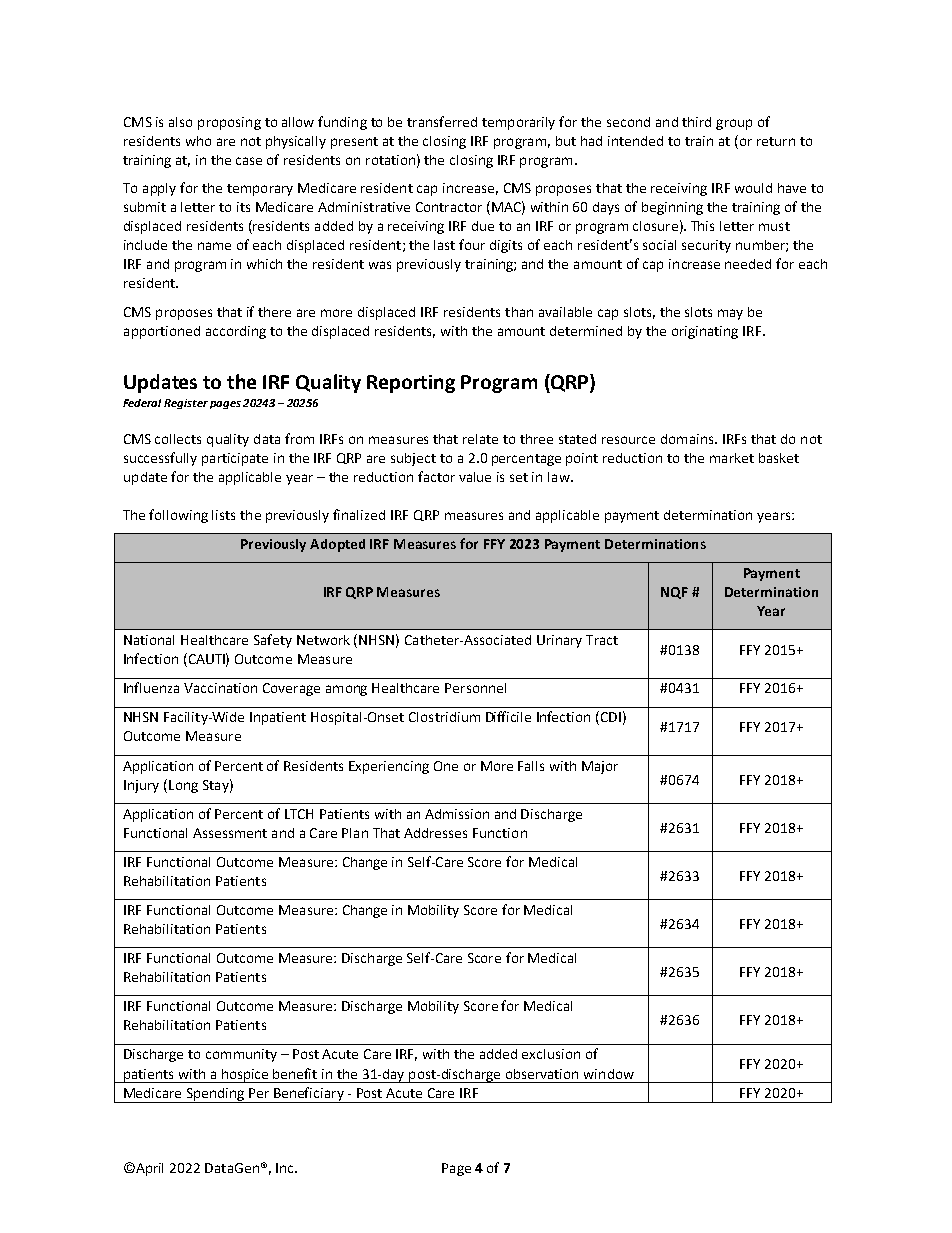  What do you see at coordinates (273, 641) in the screenshot?
I see `Safety` at bounding box center [273, 641].
